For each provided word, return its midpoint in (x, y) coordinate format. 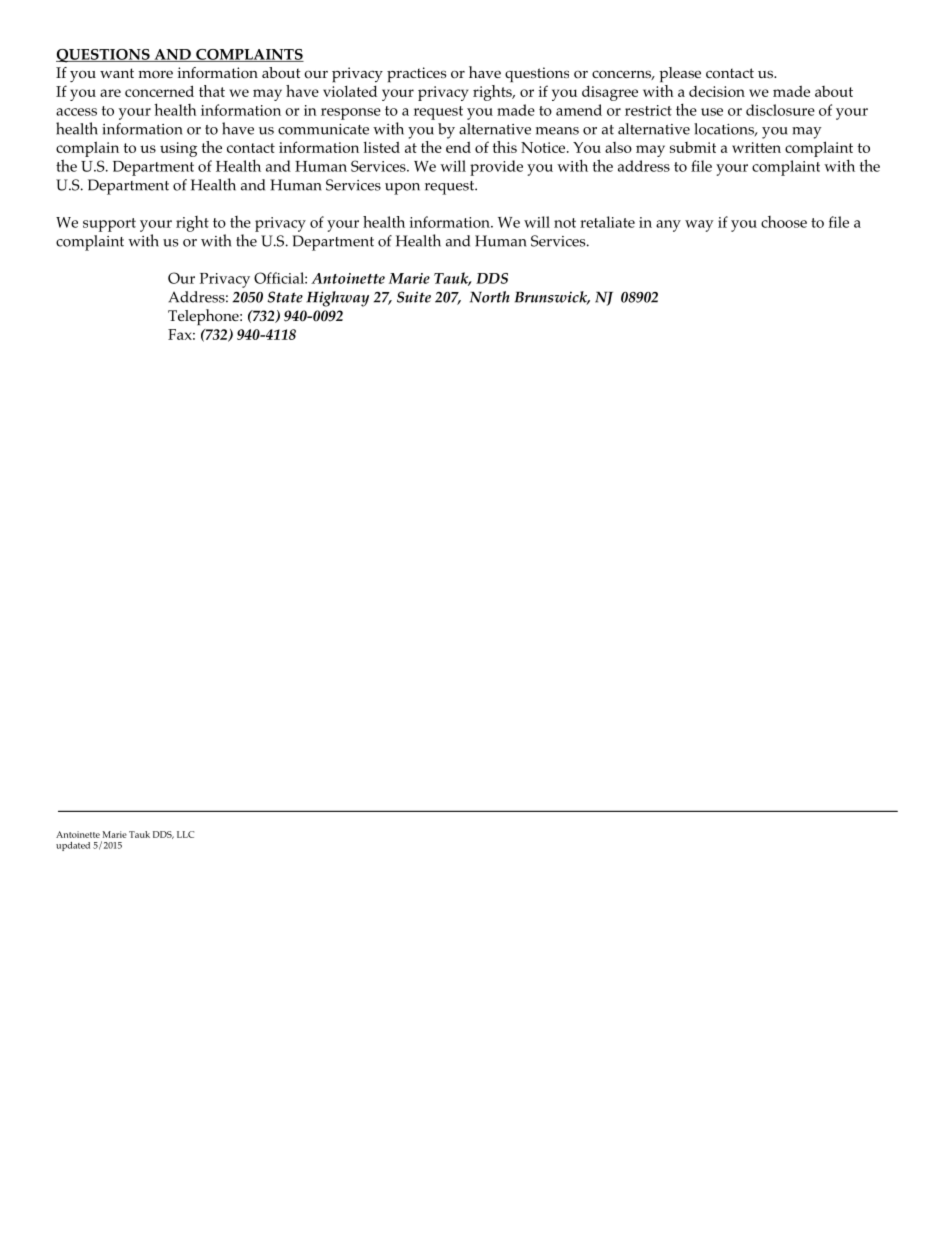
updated (73, 846)
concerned (159, 91)
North (489, 297)
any (668, 226)
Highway (337, 299)
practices (416, 75)
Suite (414, 297)
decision (717, 91)
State (285, 297)
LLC (185, 834)
